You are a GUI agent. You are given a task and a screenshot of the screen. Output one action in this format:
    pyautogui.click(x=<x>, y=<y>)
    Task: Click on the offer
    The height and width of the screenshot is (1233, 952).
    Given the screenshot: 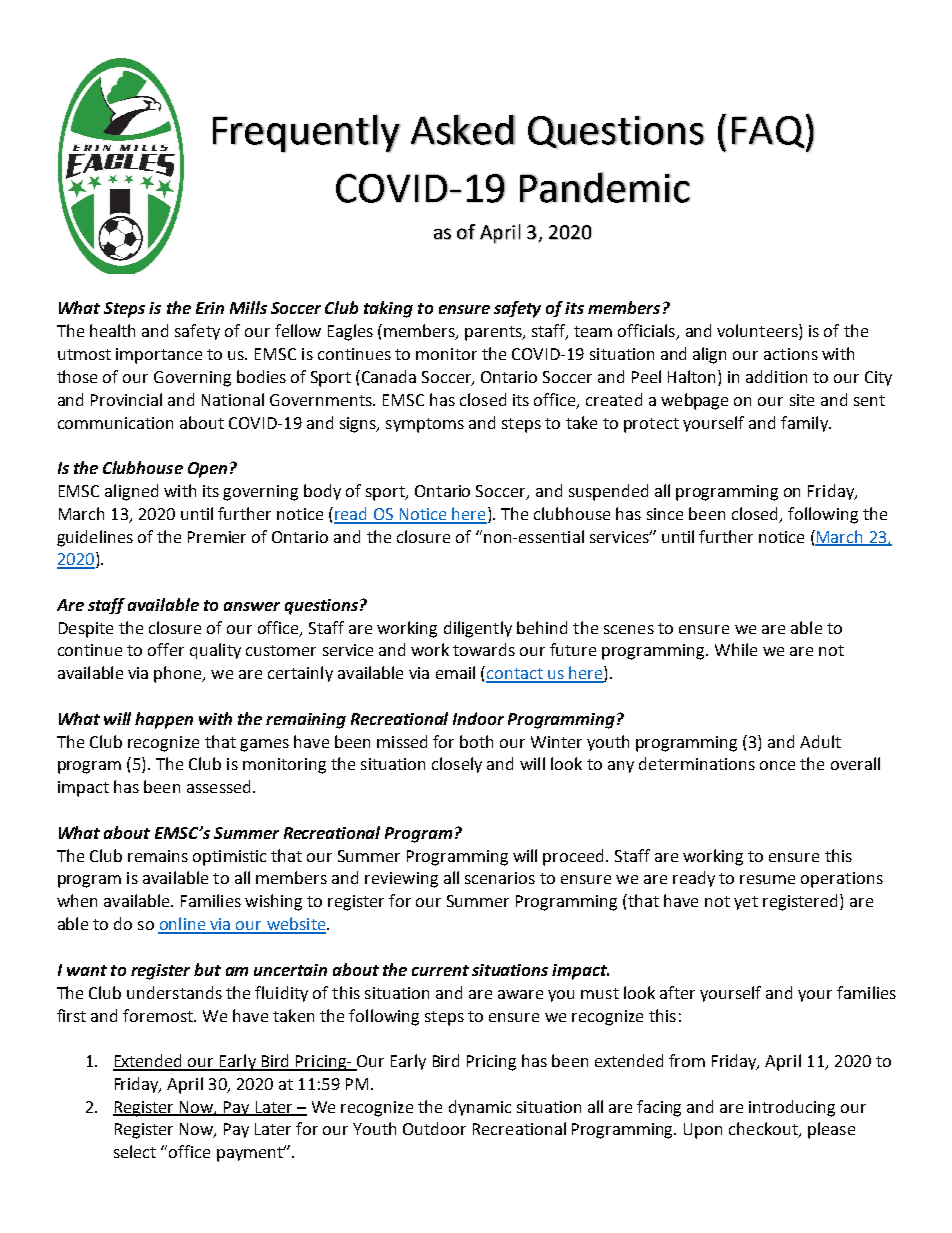 What is the action you would take?
    pyautogui.click(x=166, y=649)
